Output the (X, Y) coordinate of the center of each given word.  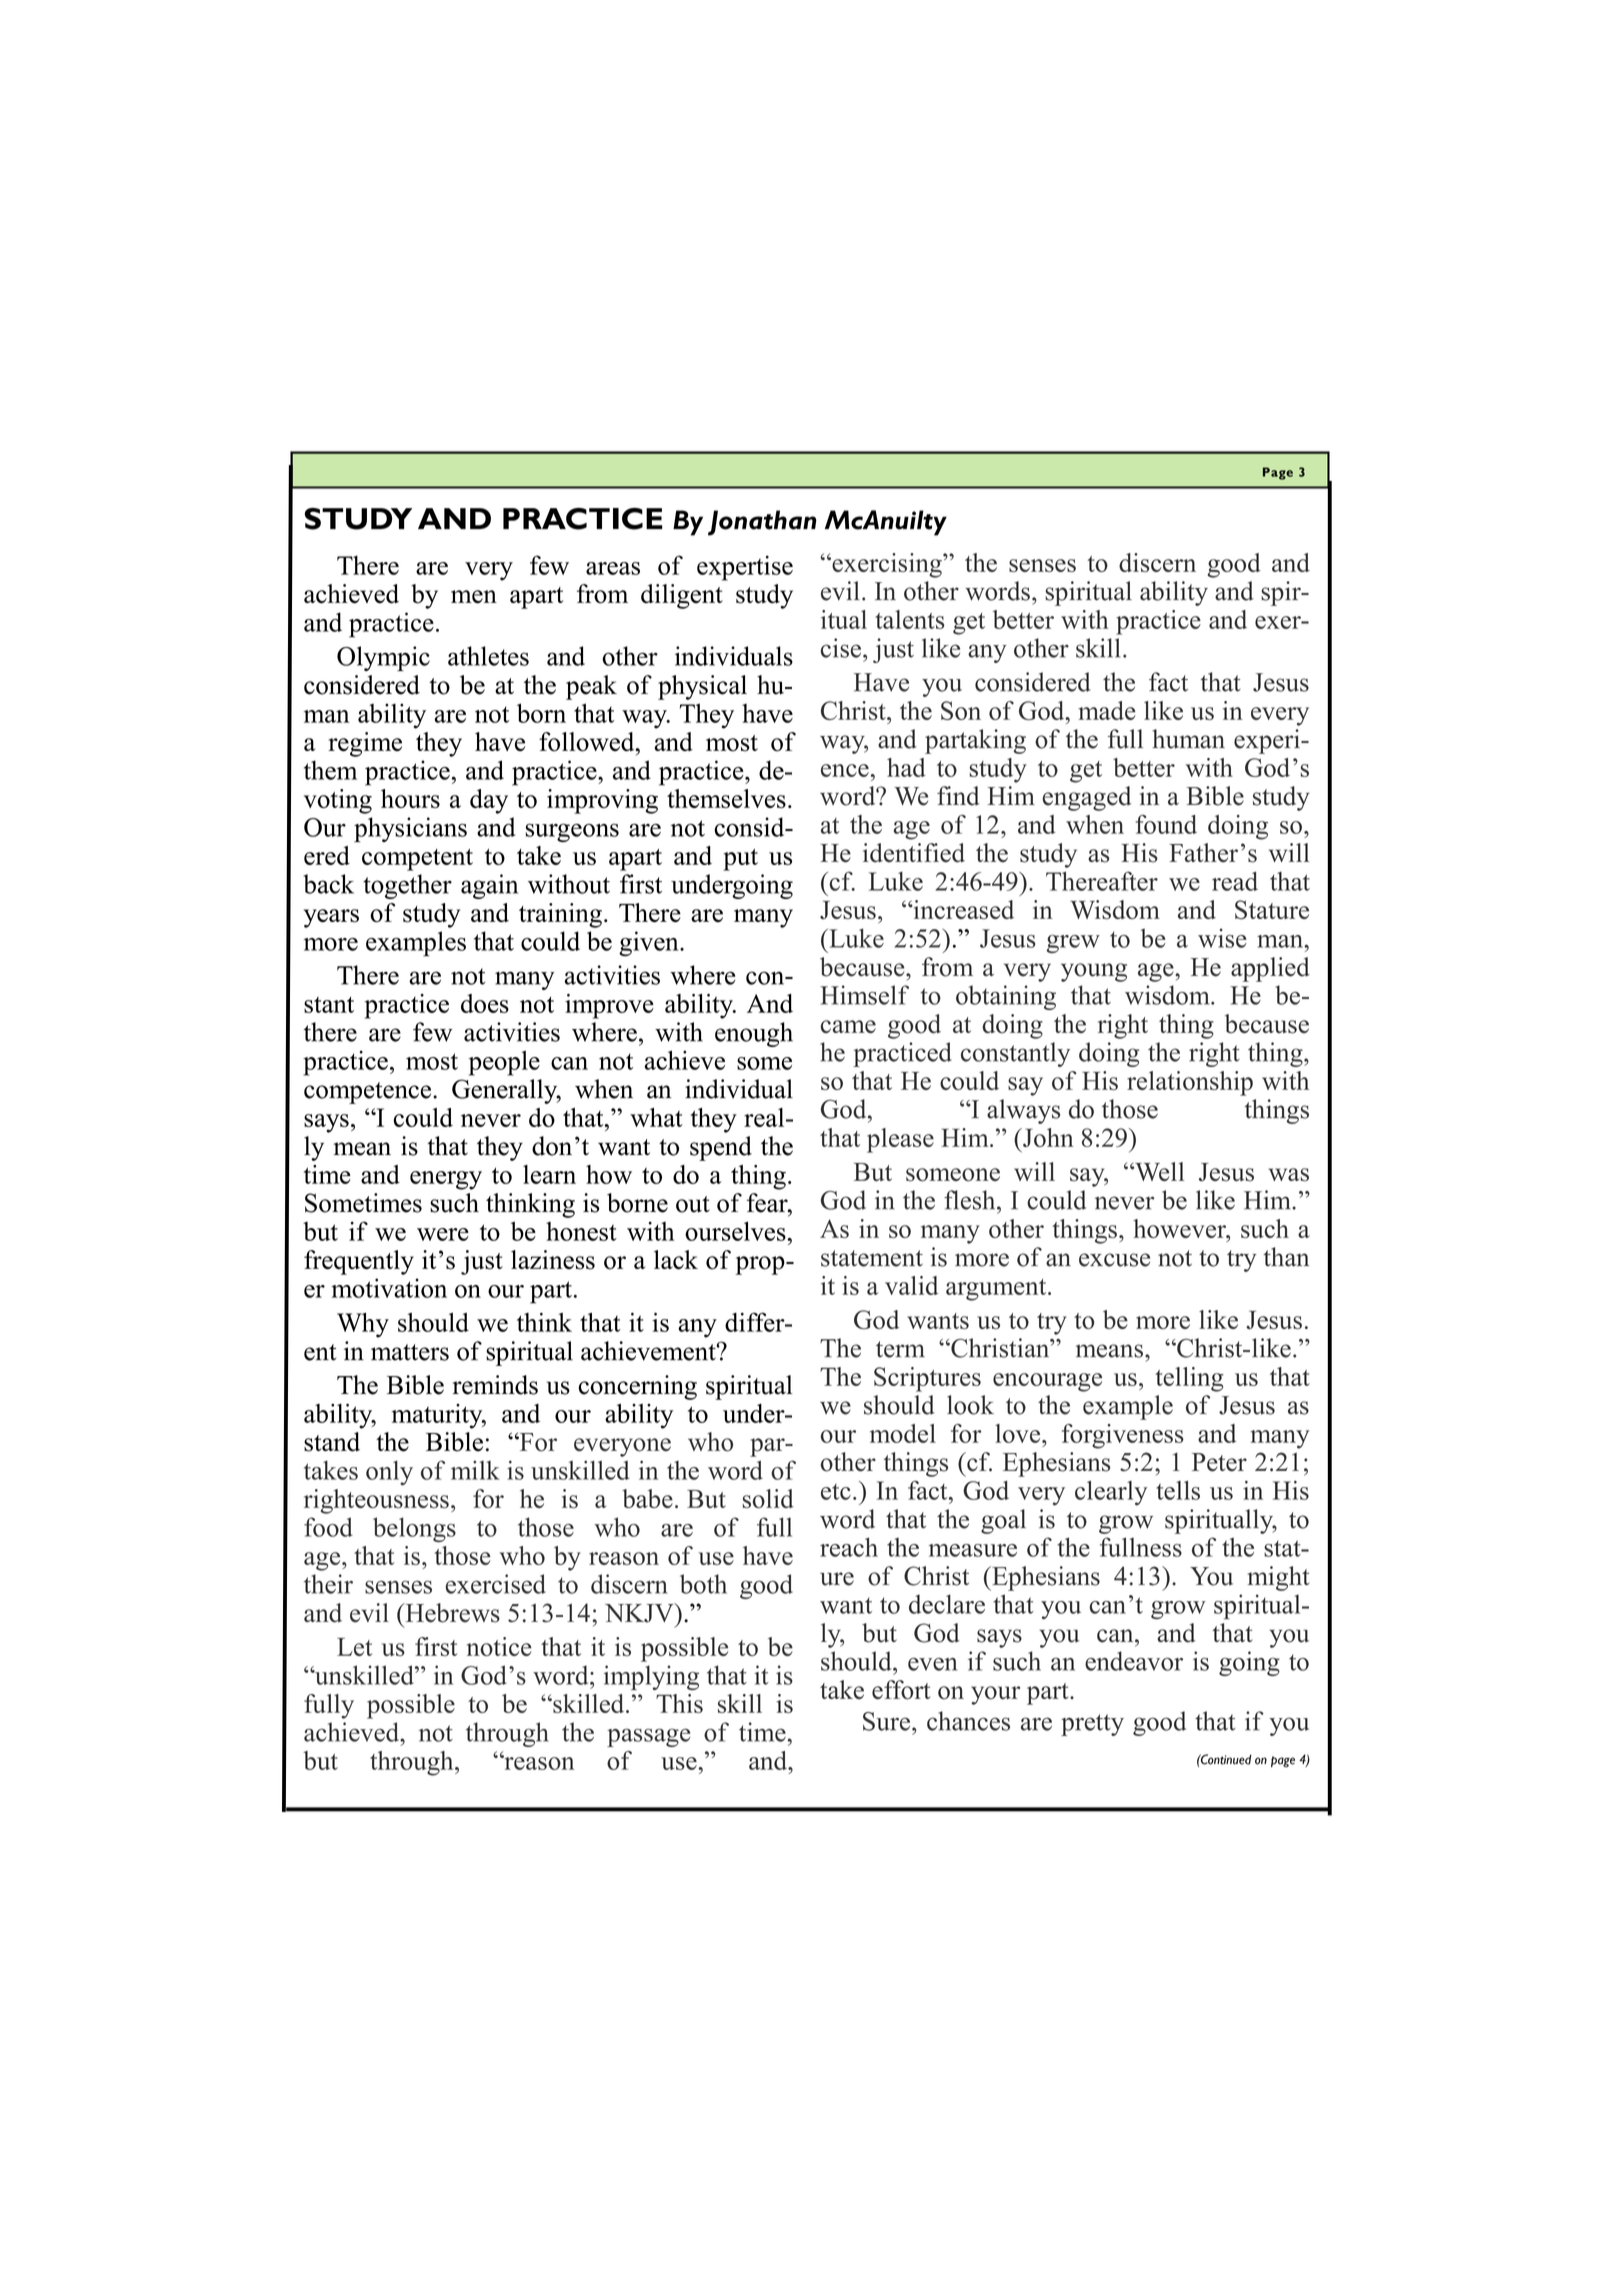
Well (1158, 1171)
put (740, 860)
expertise (745, 568)
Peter (1219, 1462)
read (1235, 881)
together (407, 886)
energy (446, 1180)
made (1107, 710)
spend (721, 1148)
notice (499, 1646)
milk (475, 1470)
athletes (488, 656)
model (903, 1433)
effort (901, 1690)
